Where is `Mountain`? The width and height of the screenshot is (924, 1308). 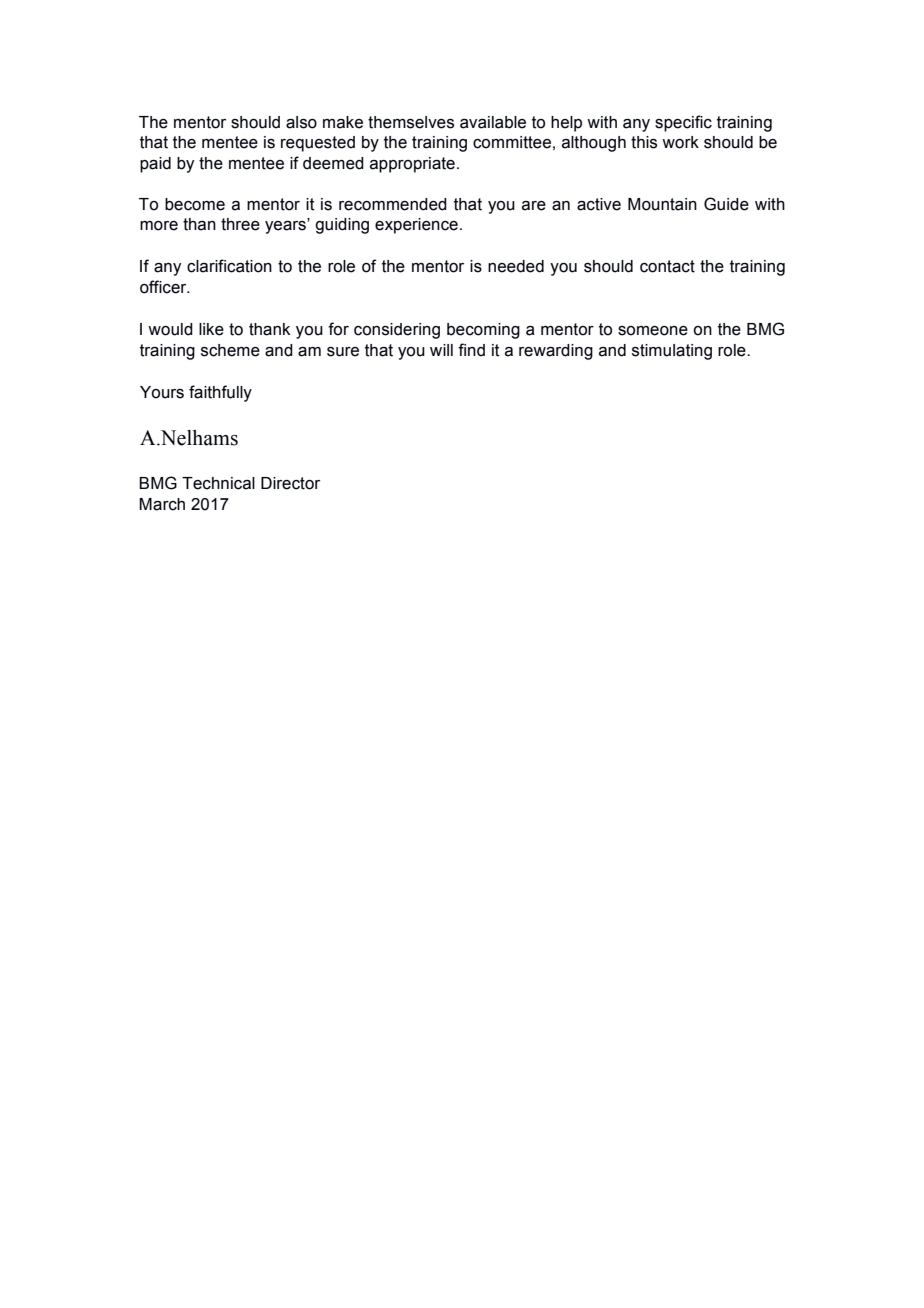 Mountain is located at coordinates (662, 204).
